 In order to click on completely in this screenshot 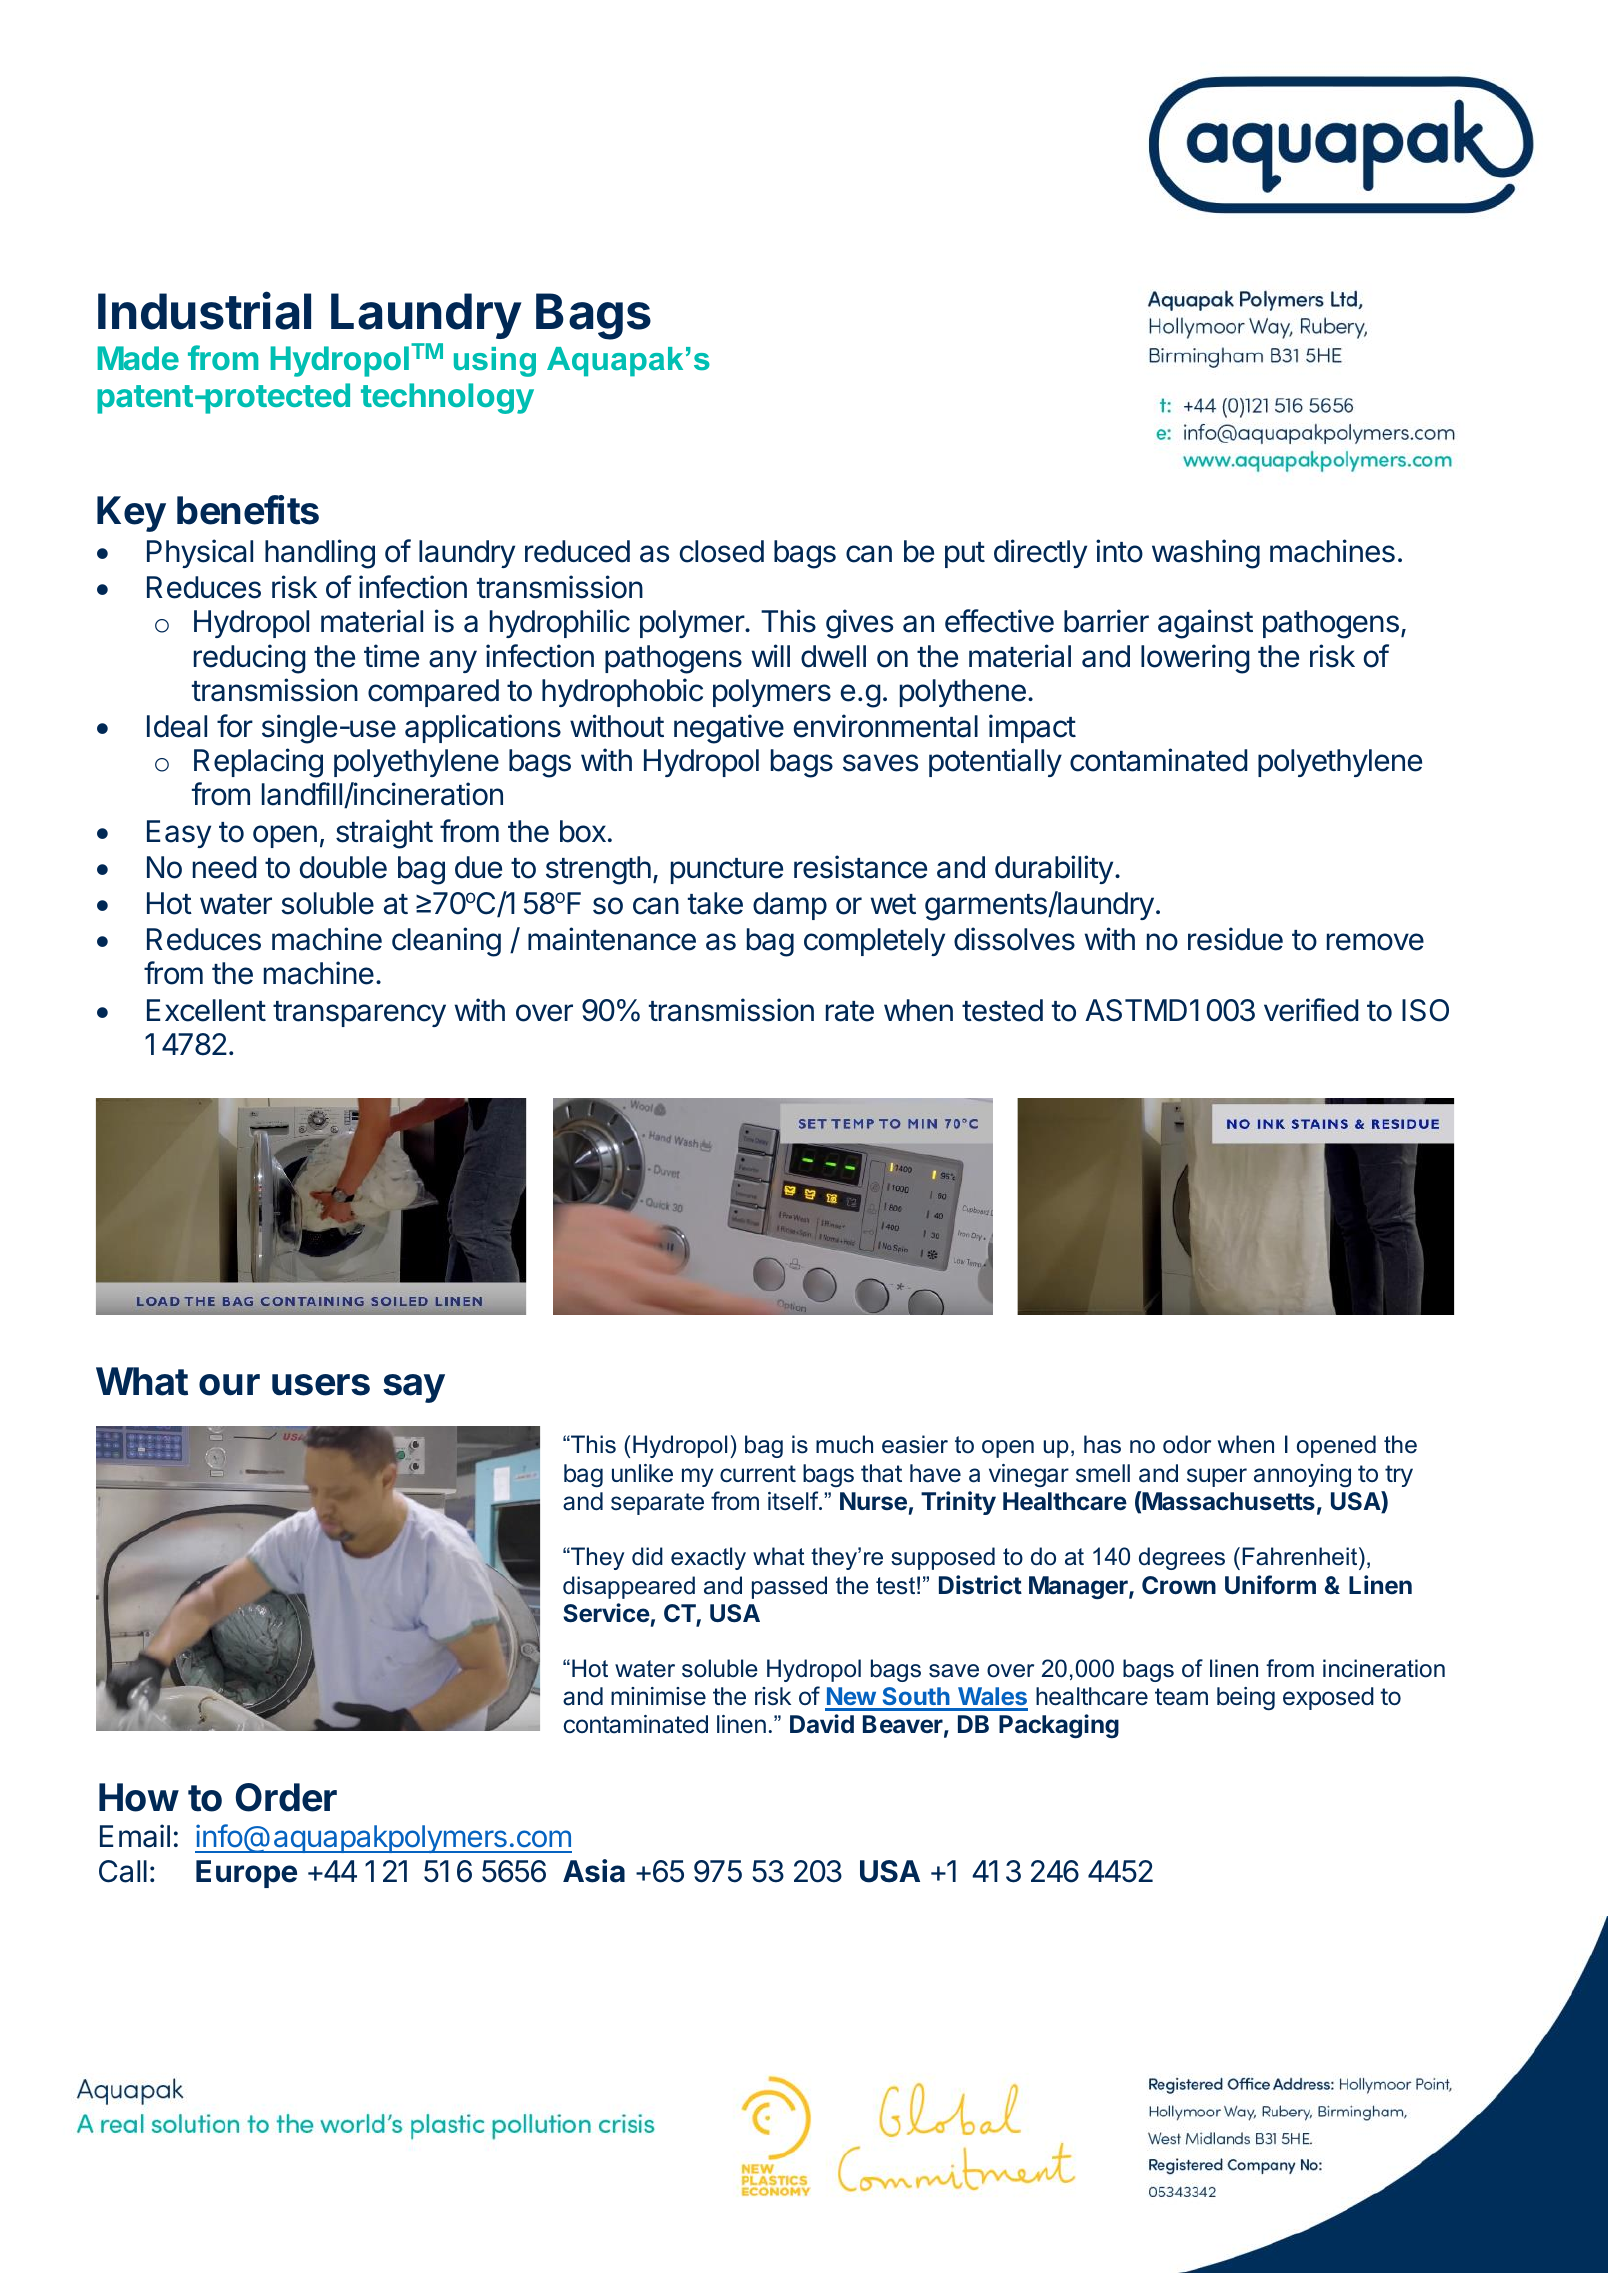, I will do `click(874, 942)`.
